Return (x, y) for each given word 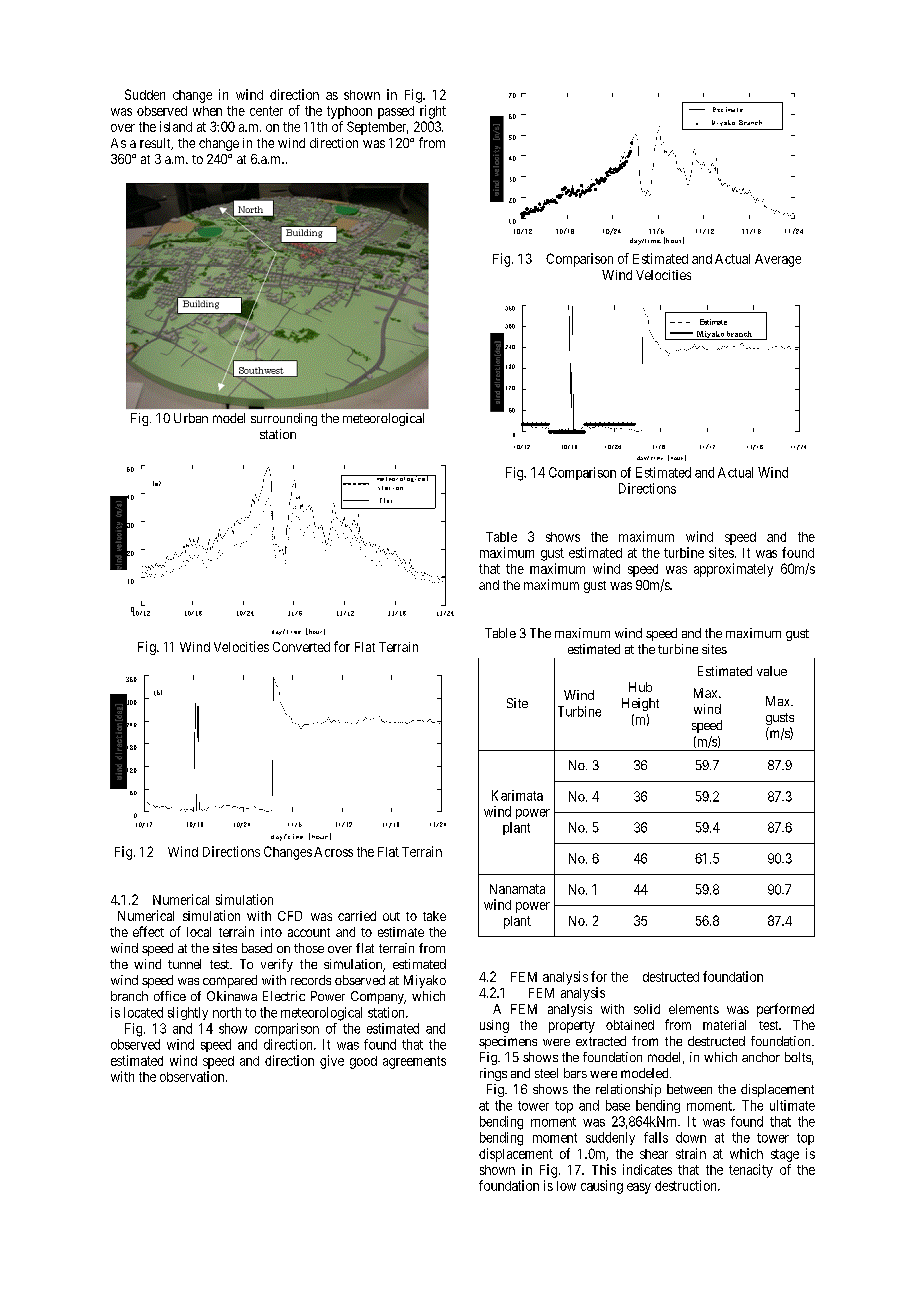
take (434, 916)
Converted (301, 647)
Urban (191, 418)
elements (694, 1009)
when (207, 111)
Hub (640, 687)
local (199, 932)
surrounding (284, 419)
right (433, 112)
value (772, 671)
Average (778, 260)
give (332, 1062)
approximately (733, 570)
